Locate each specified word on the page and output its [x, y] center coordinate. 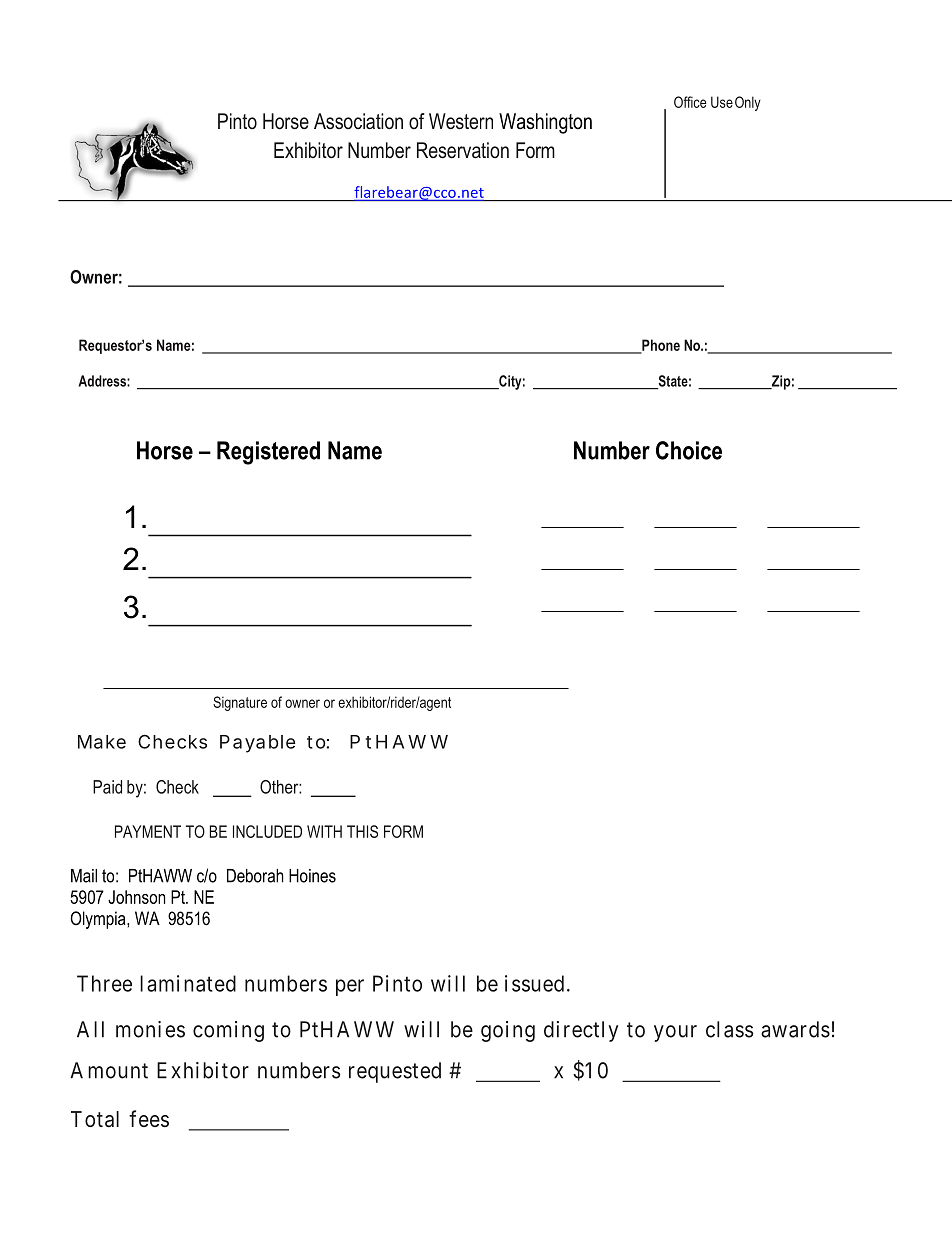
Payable [257, 744]
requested [395, 1072]
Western [461, 121]
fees [149, 1118]
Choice [689, 450]
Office [690, 102]
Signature [240, 703]
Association [358, 121]
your [675, 1033]
